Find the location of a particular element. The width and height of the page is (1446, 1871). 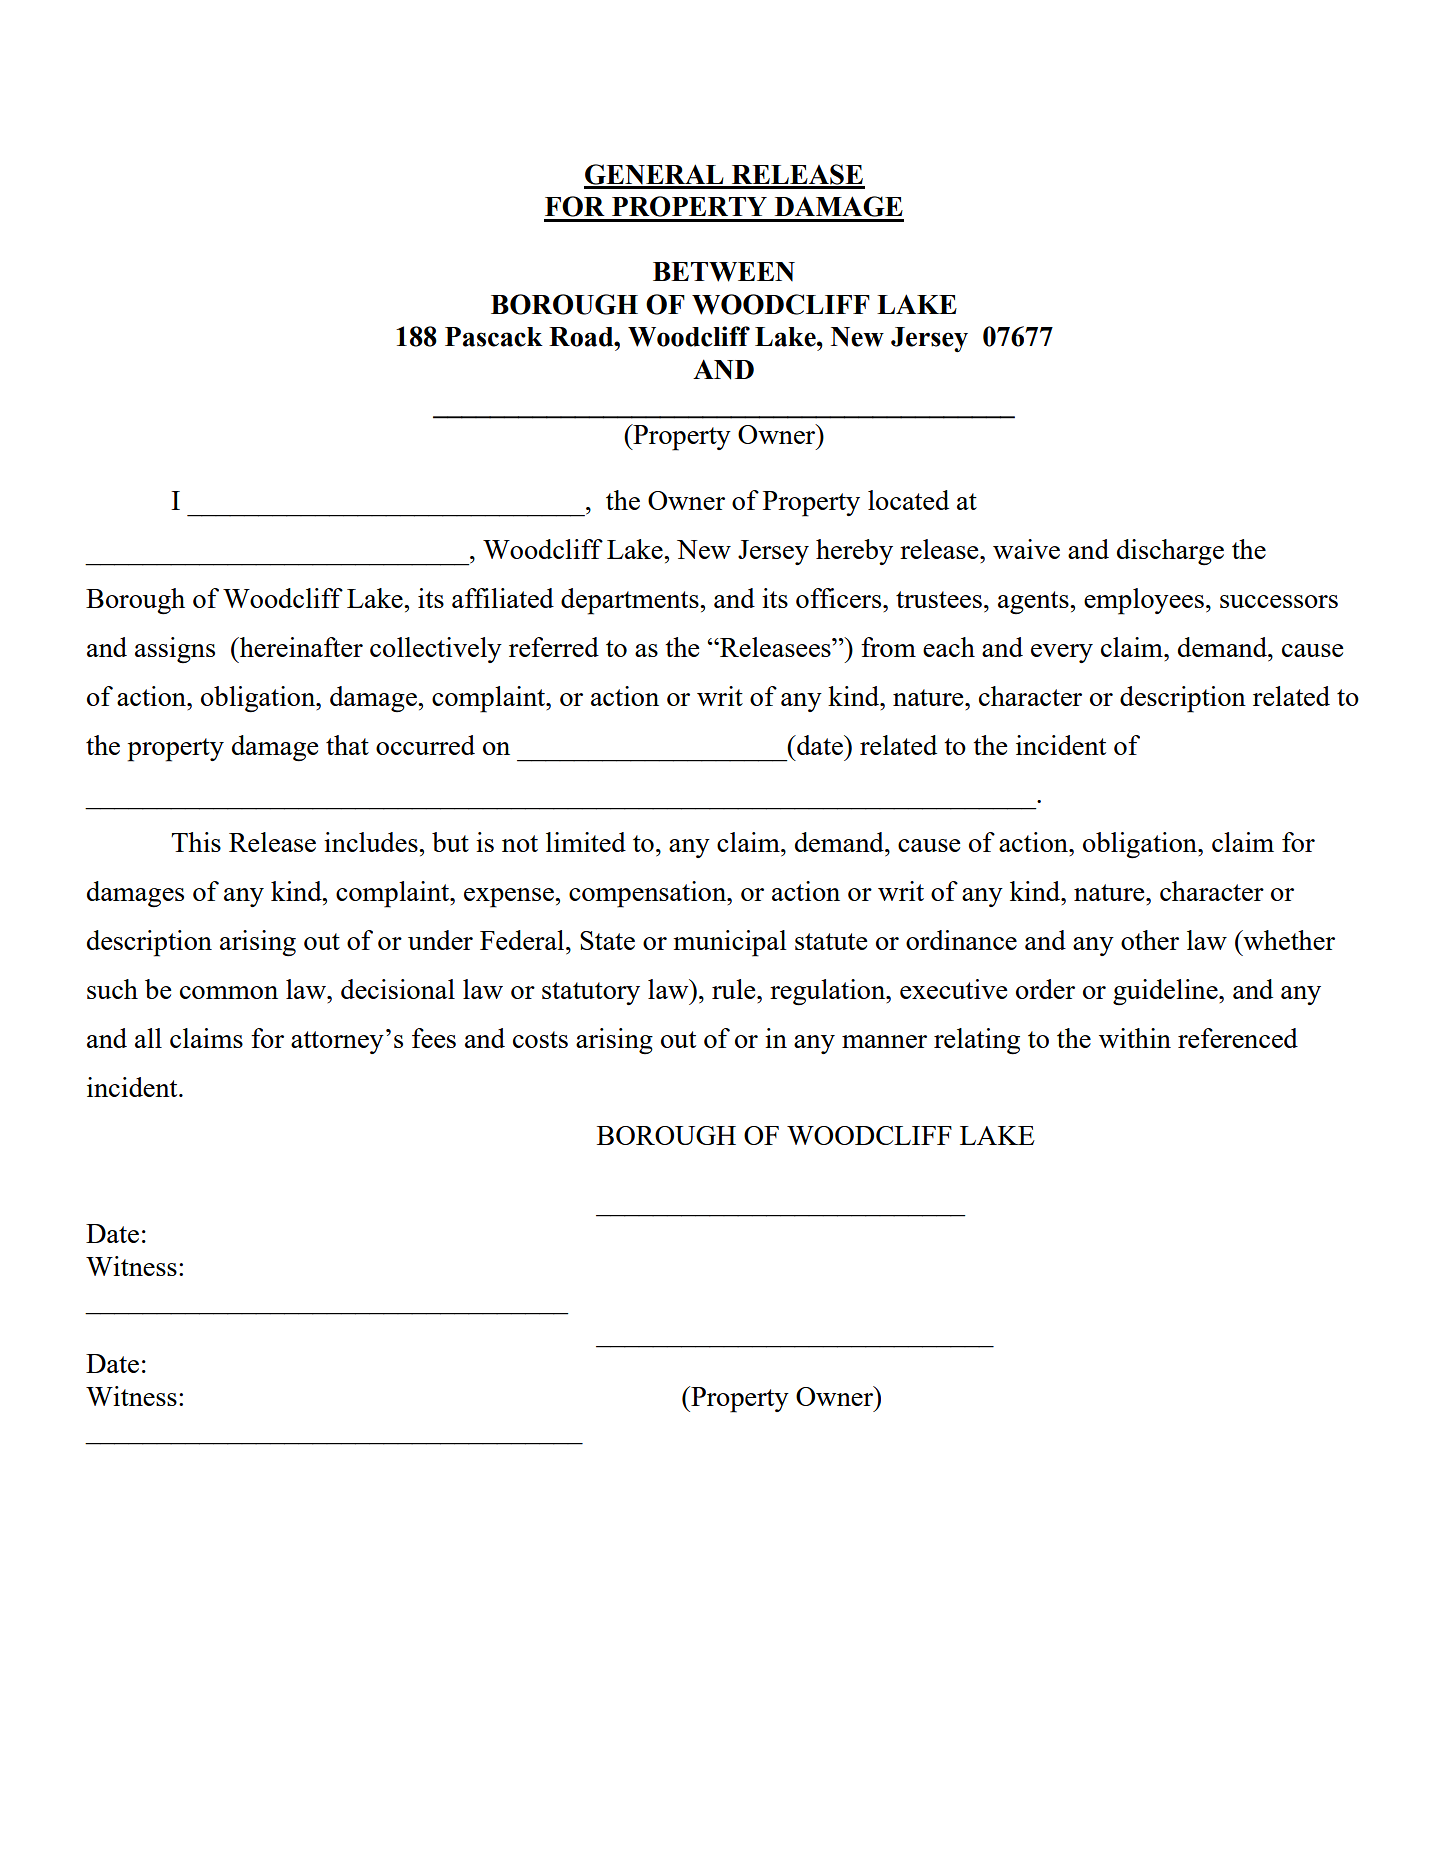

every is located at coordinates (1062, 653).
